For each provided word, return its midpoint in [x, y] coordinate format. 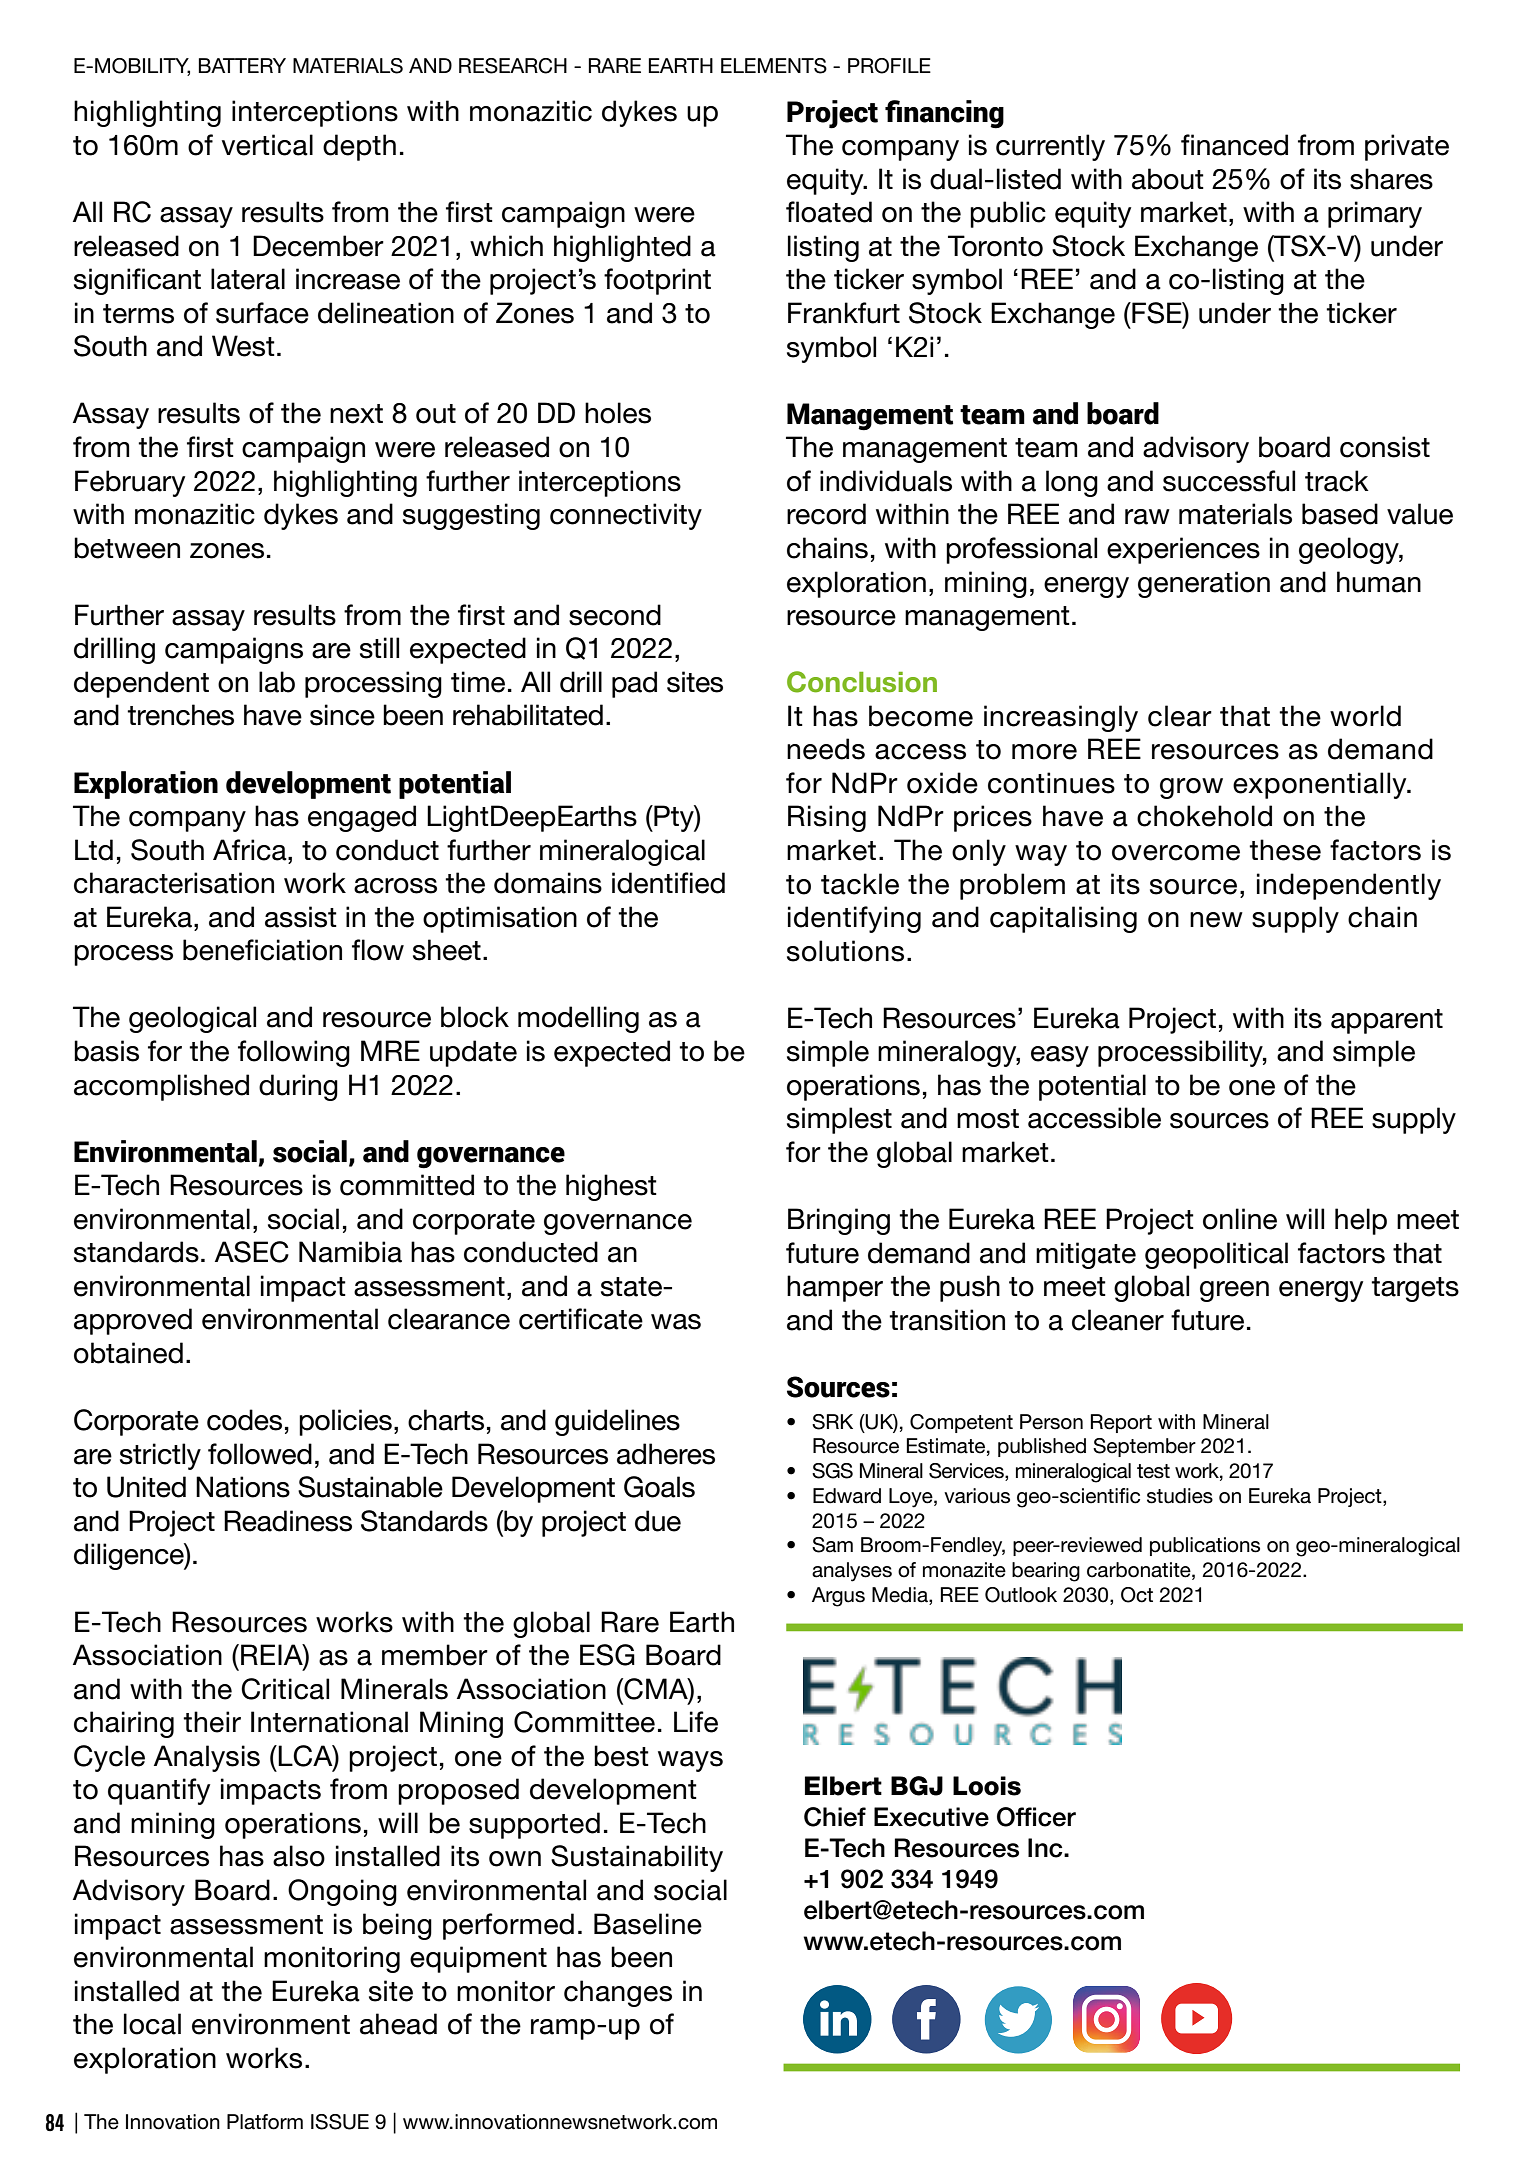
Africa [251, 850]
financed [1234, 145]
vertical [267, 145]
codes [244, 1420]
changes [618, 1993]
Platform [265, 2122]
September [1144, 1447]
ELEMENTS [774, 66]
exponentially [1321, 785]
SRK [832, 1422]
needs [826, 749]
